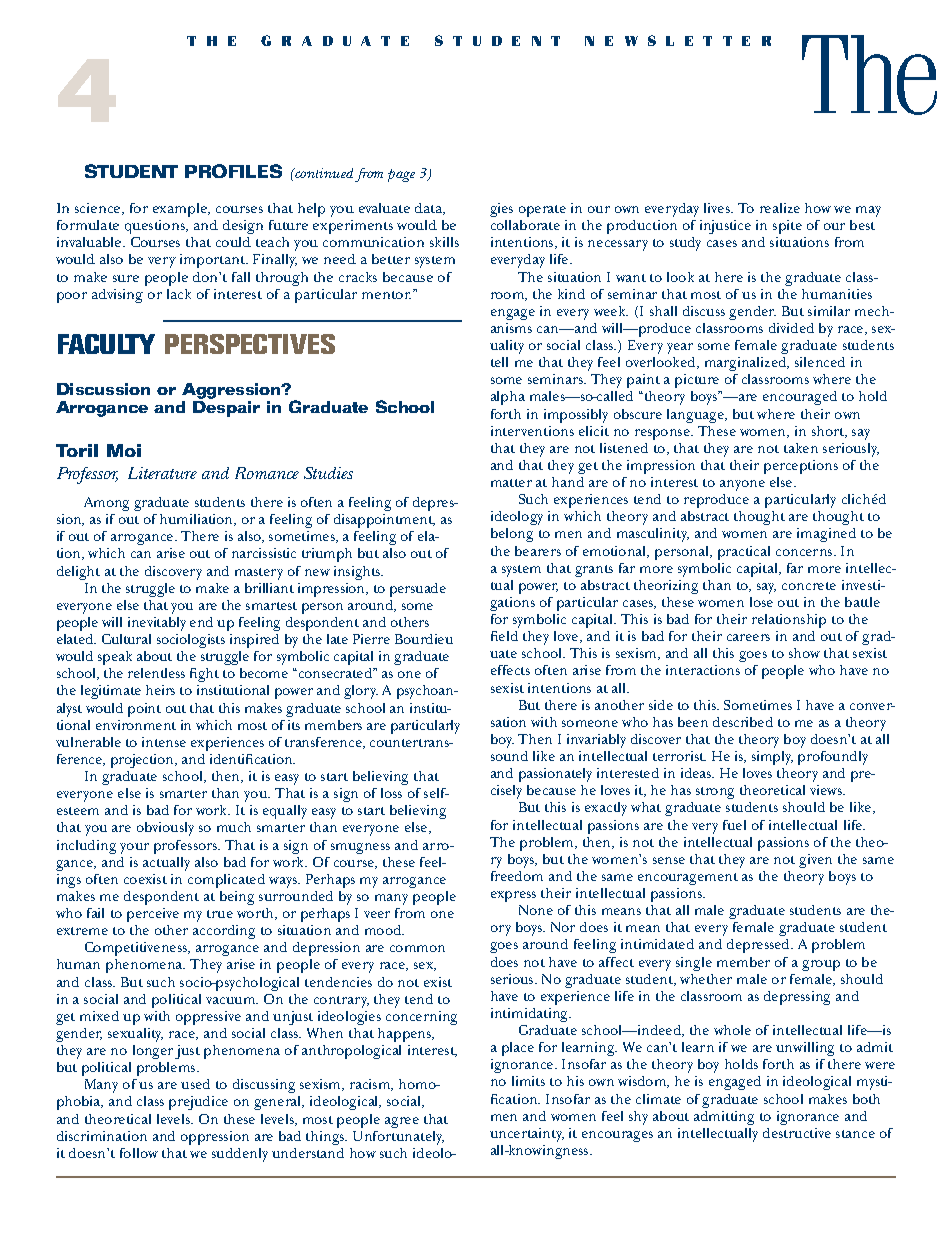 This screenshot has width=952, height=1233. What do you see at coordinates (181, 210) in the screenshot?
I see `example` at bounding box center [181, 210].
